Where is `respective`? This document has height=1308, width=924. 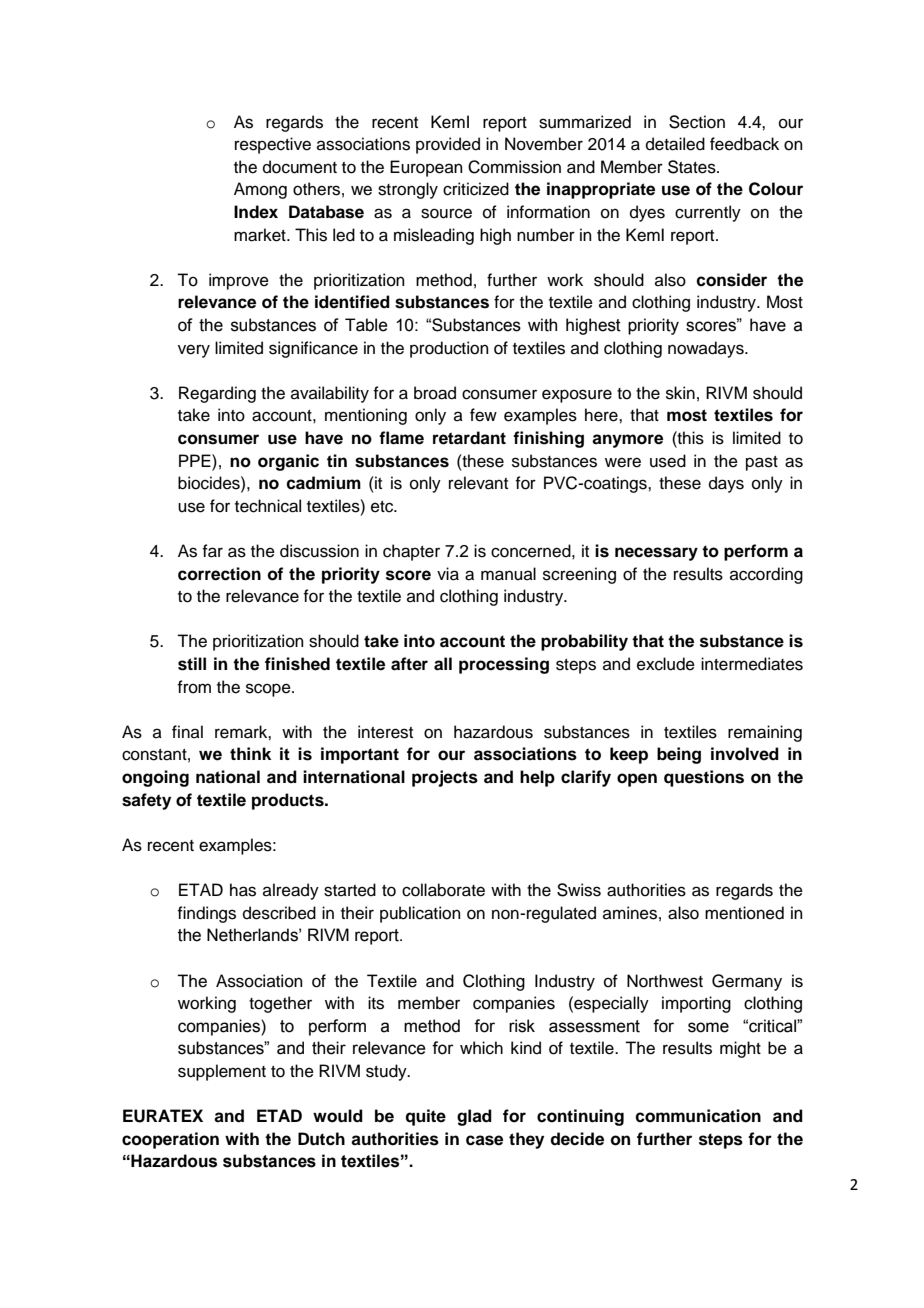 respective is located at coordinates (273, 145).
